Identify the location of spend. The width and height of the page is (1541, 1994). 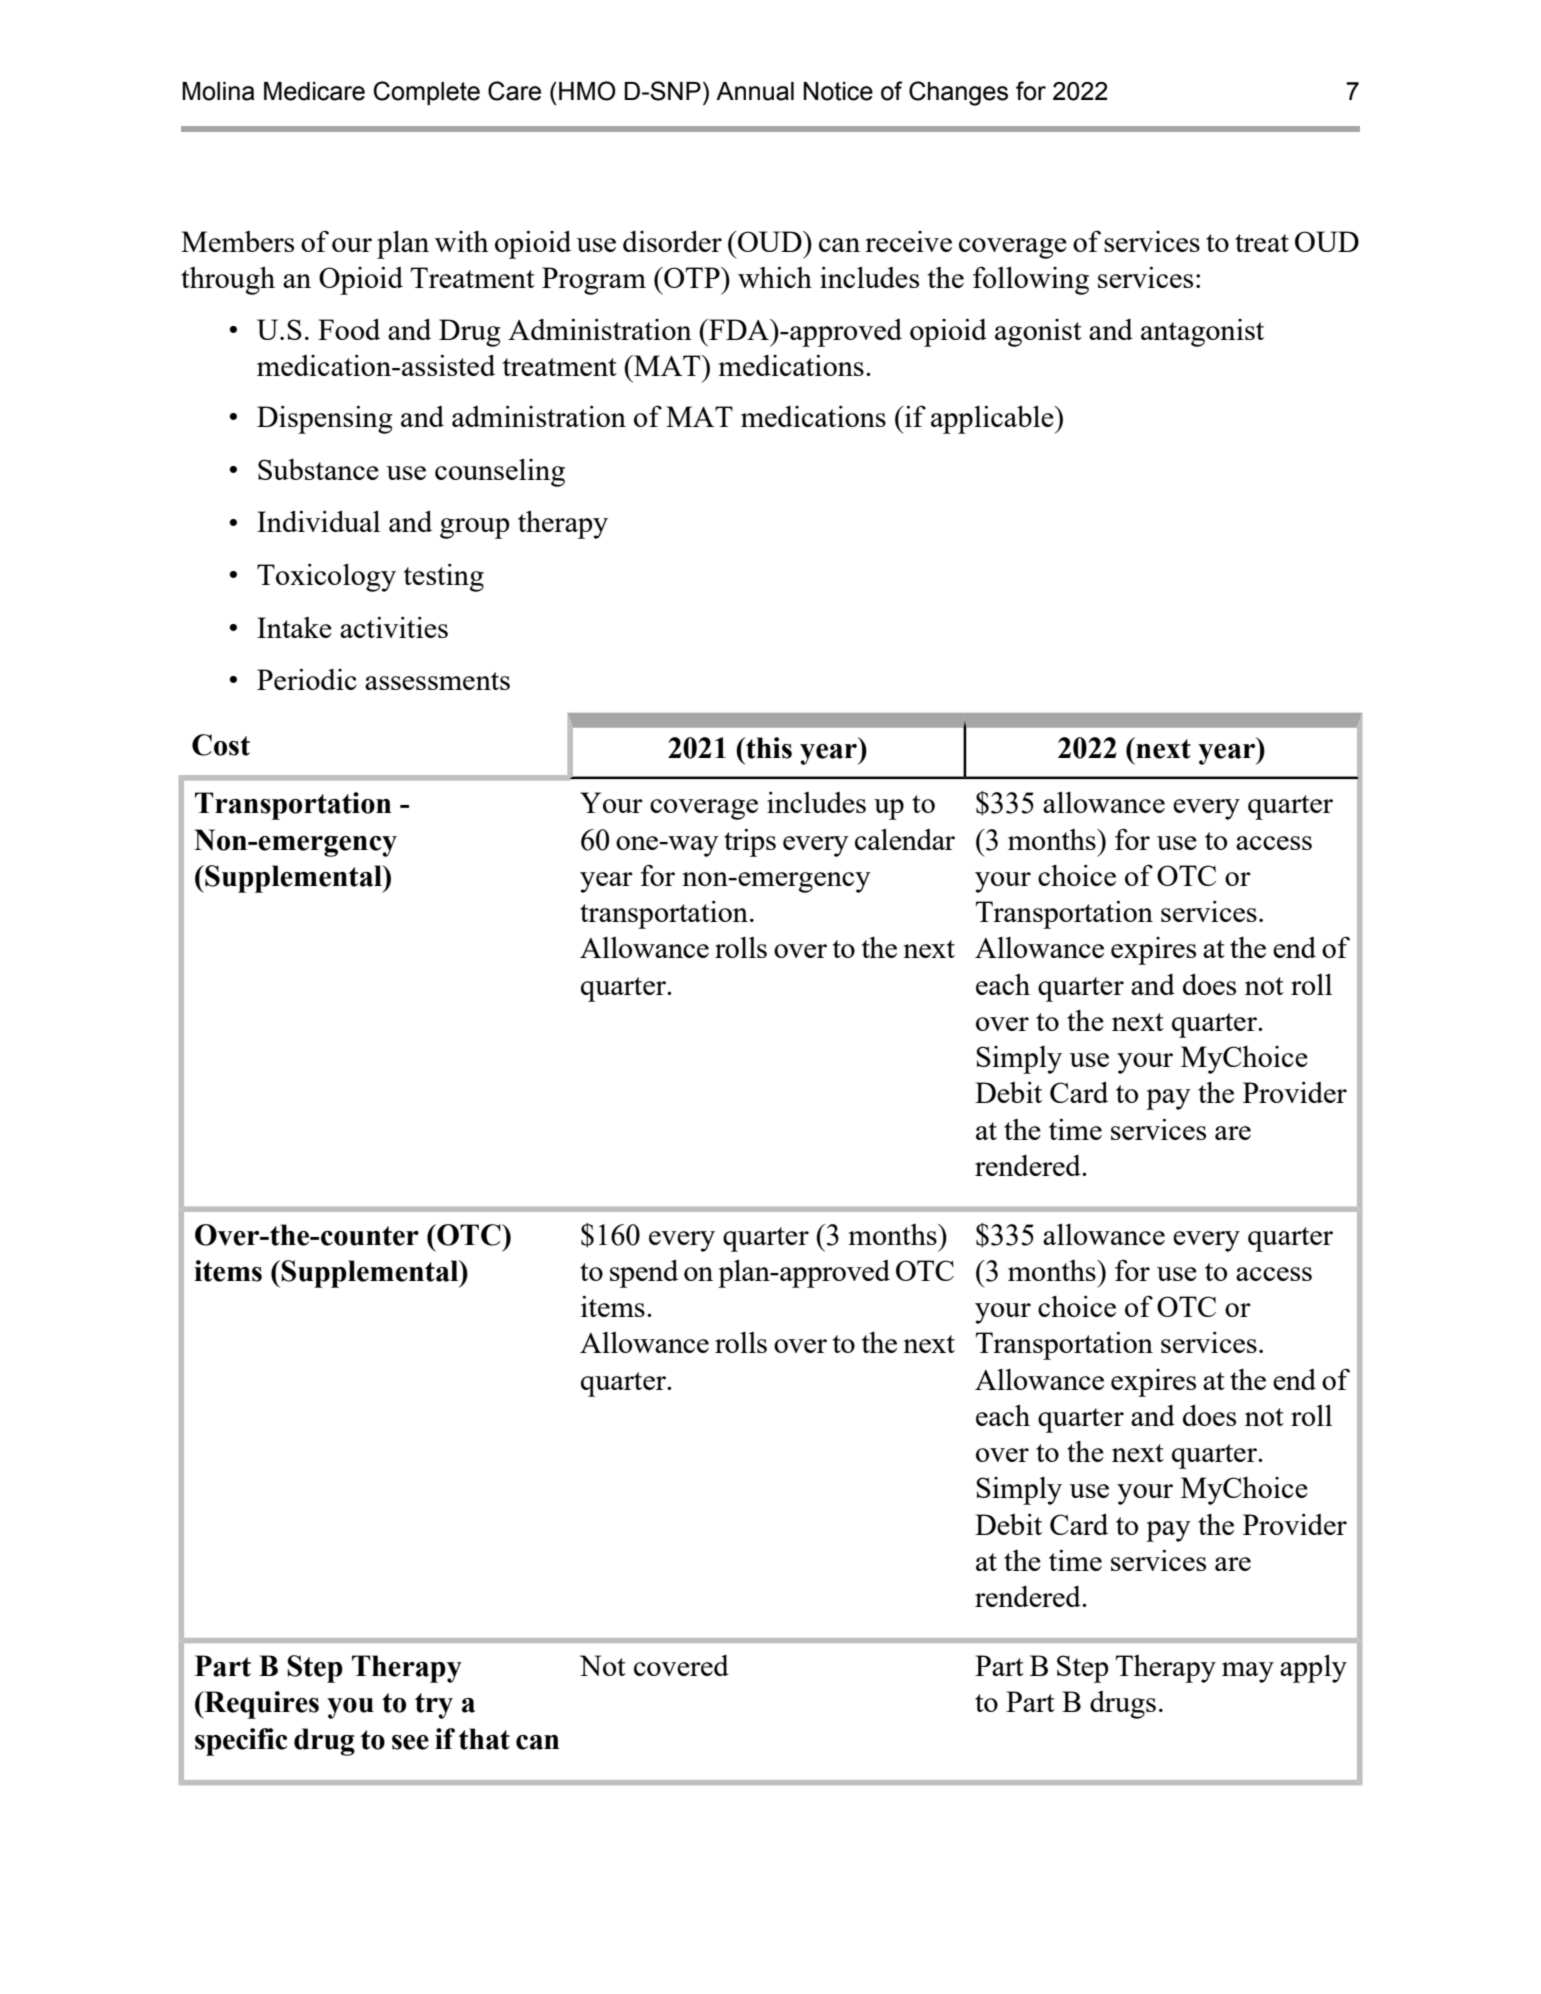
(644, 1273).
